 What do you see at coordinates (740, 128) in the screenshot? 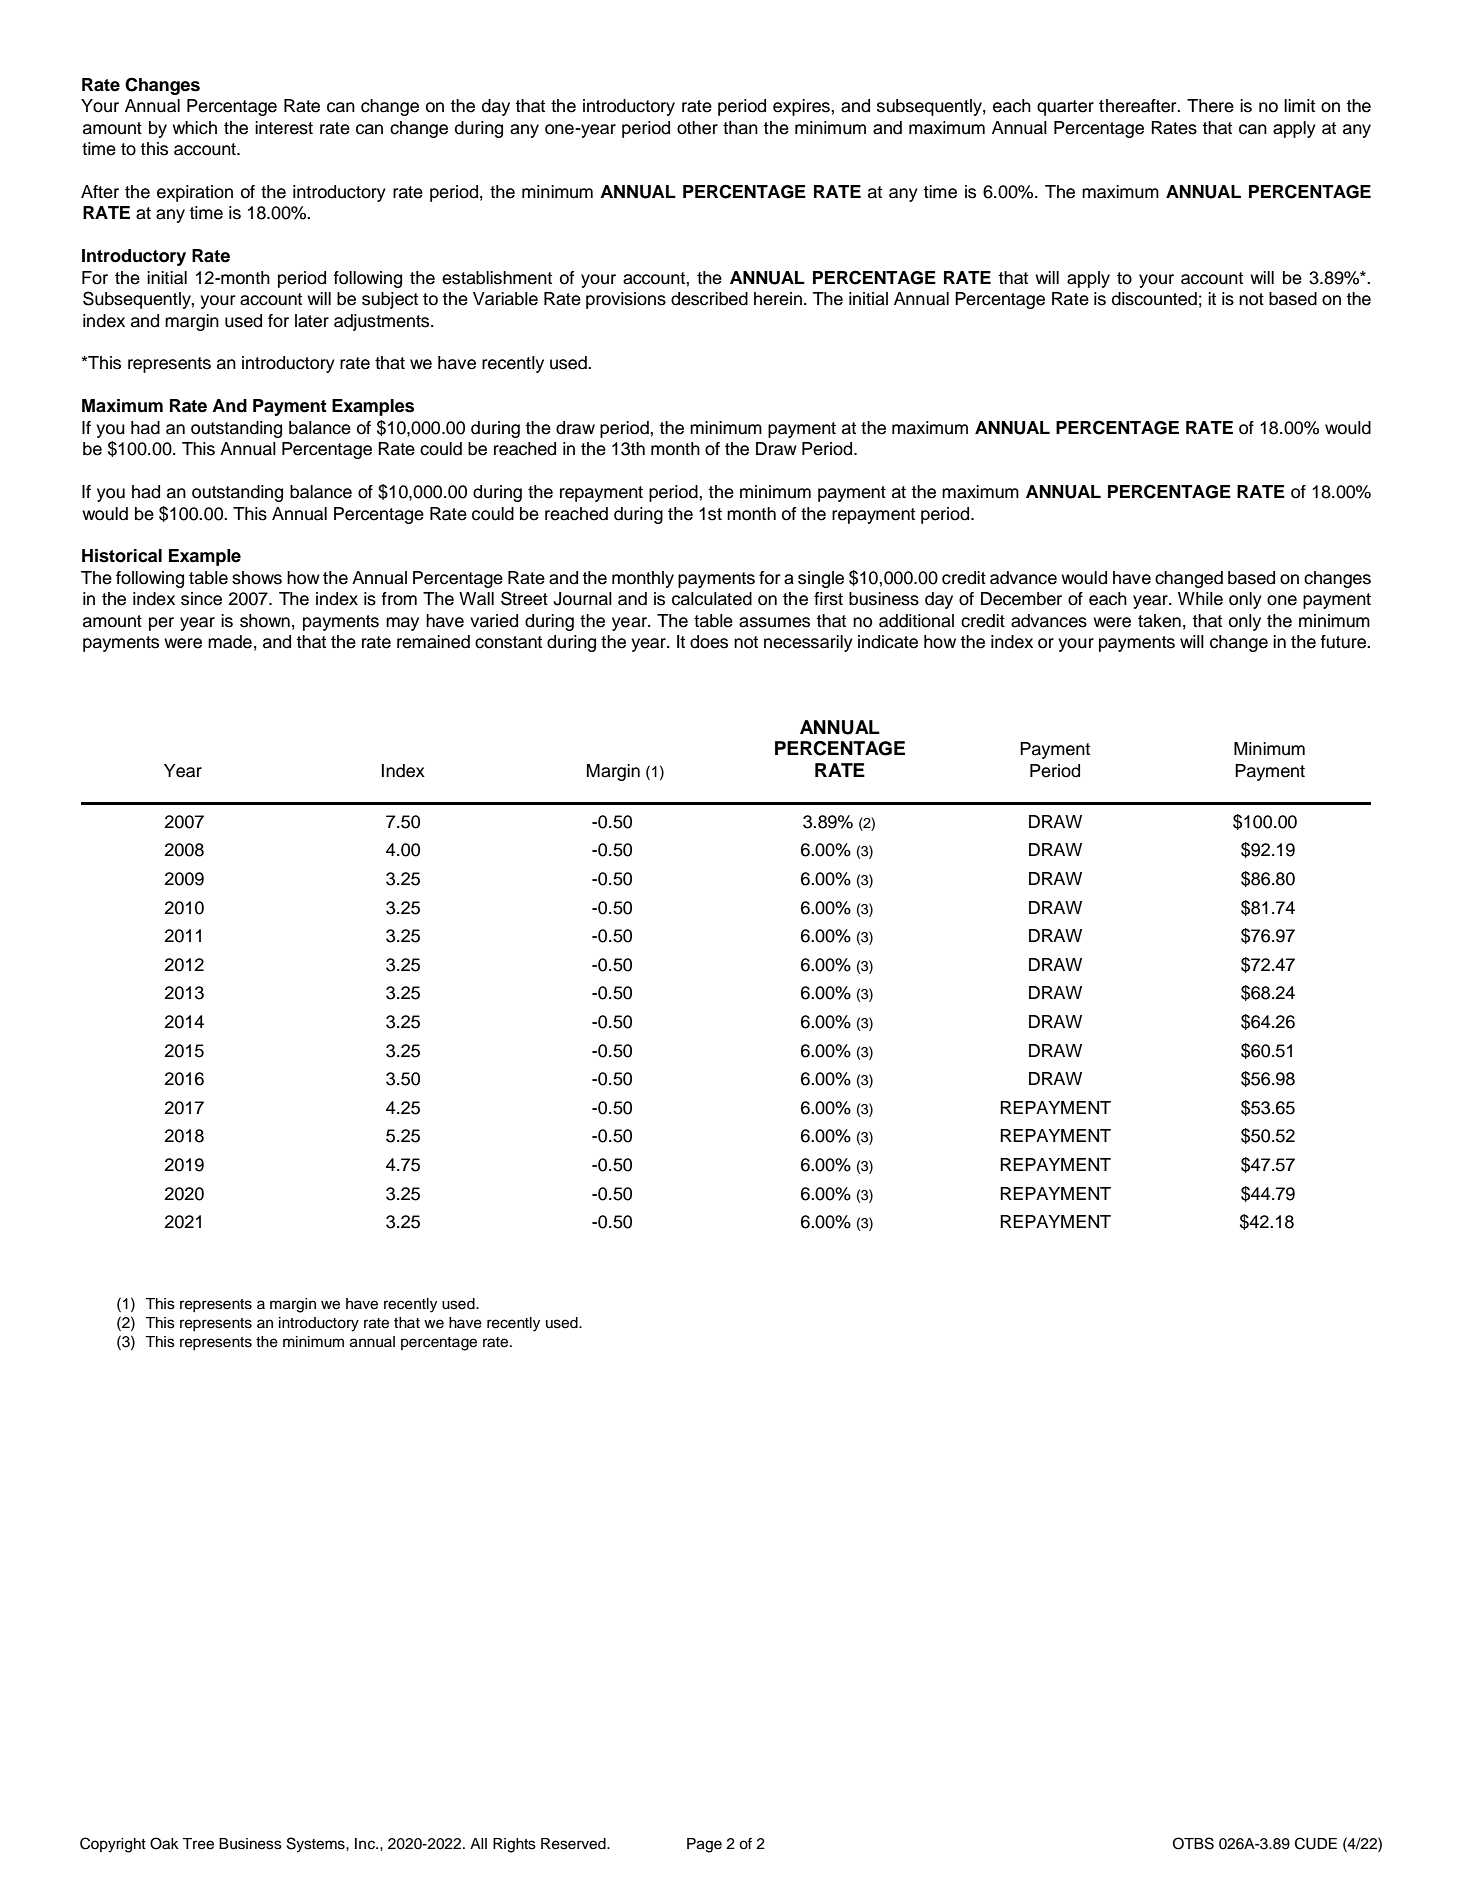
I see `than` at bounding box center [740, 128].
